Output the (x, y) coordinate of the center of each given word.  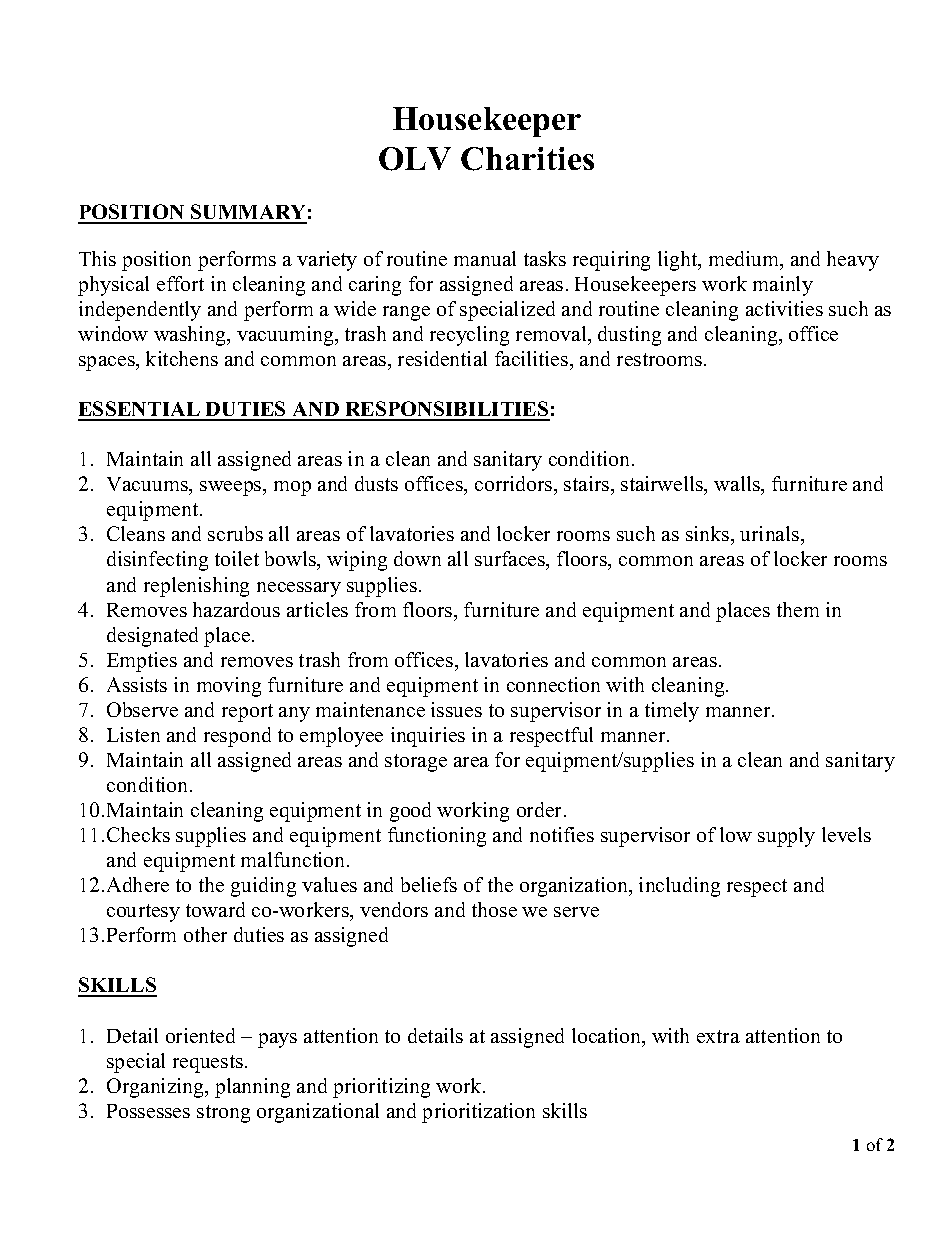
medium (745, 260)
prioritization (478, 1113)
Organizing (156, 1088)
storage (416, 763)
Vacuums (148, 484)
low (736, 834)
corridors (515, 483)
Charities (527, 159)
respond (237, 737)
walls (738, 485)
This (97, 258)
